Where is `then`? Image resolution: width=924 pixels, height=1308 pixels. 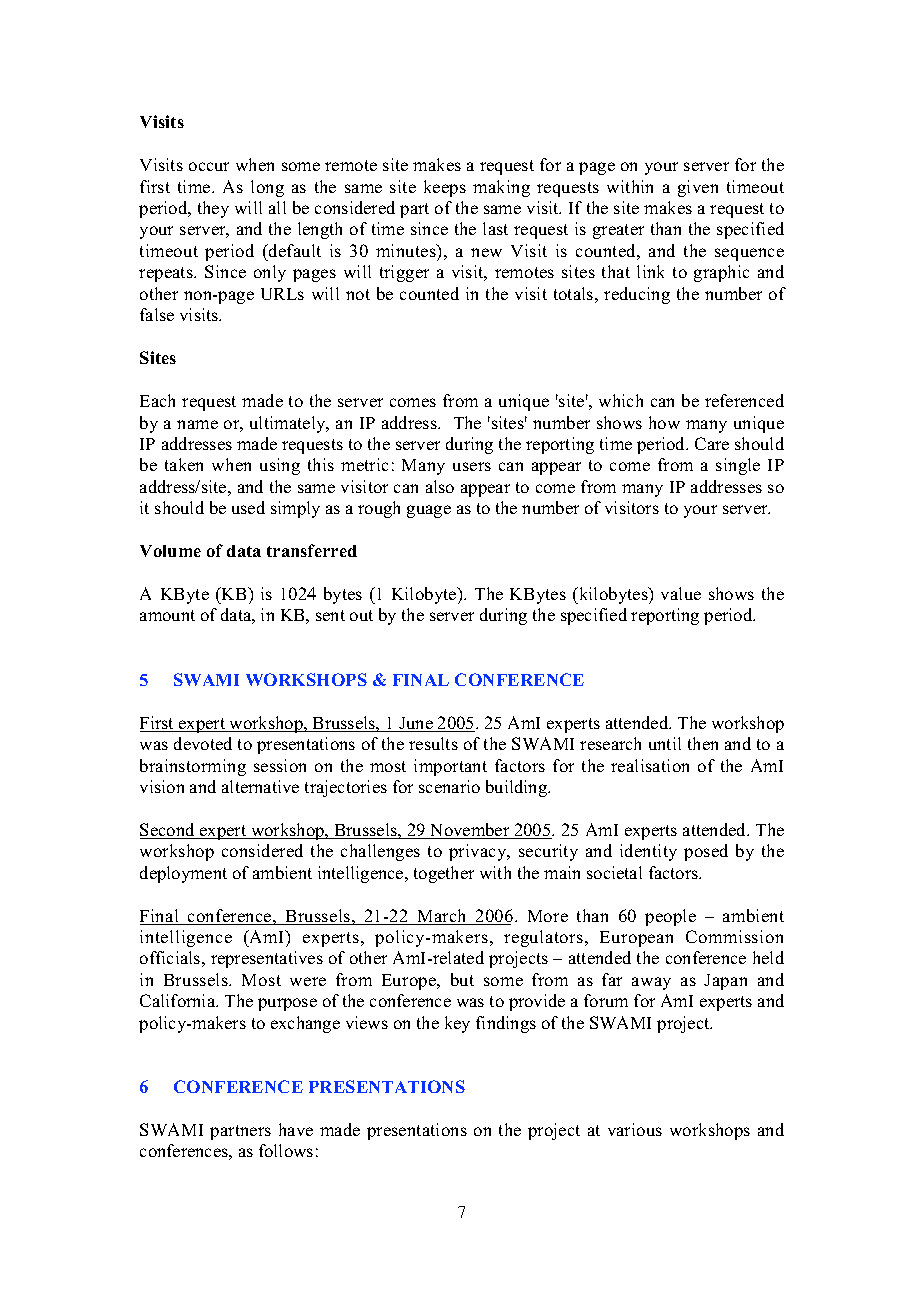 then is located at coordinates (703, 743).
